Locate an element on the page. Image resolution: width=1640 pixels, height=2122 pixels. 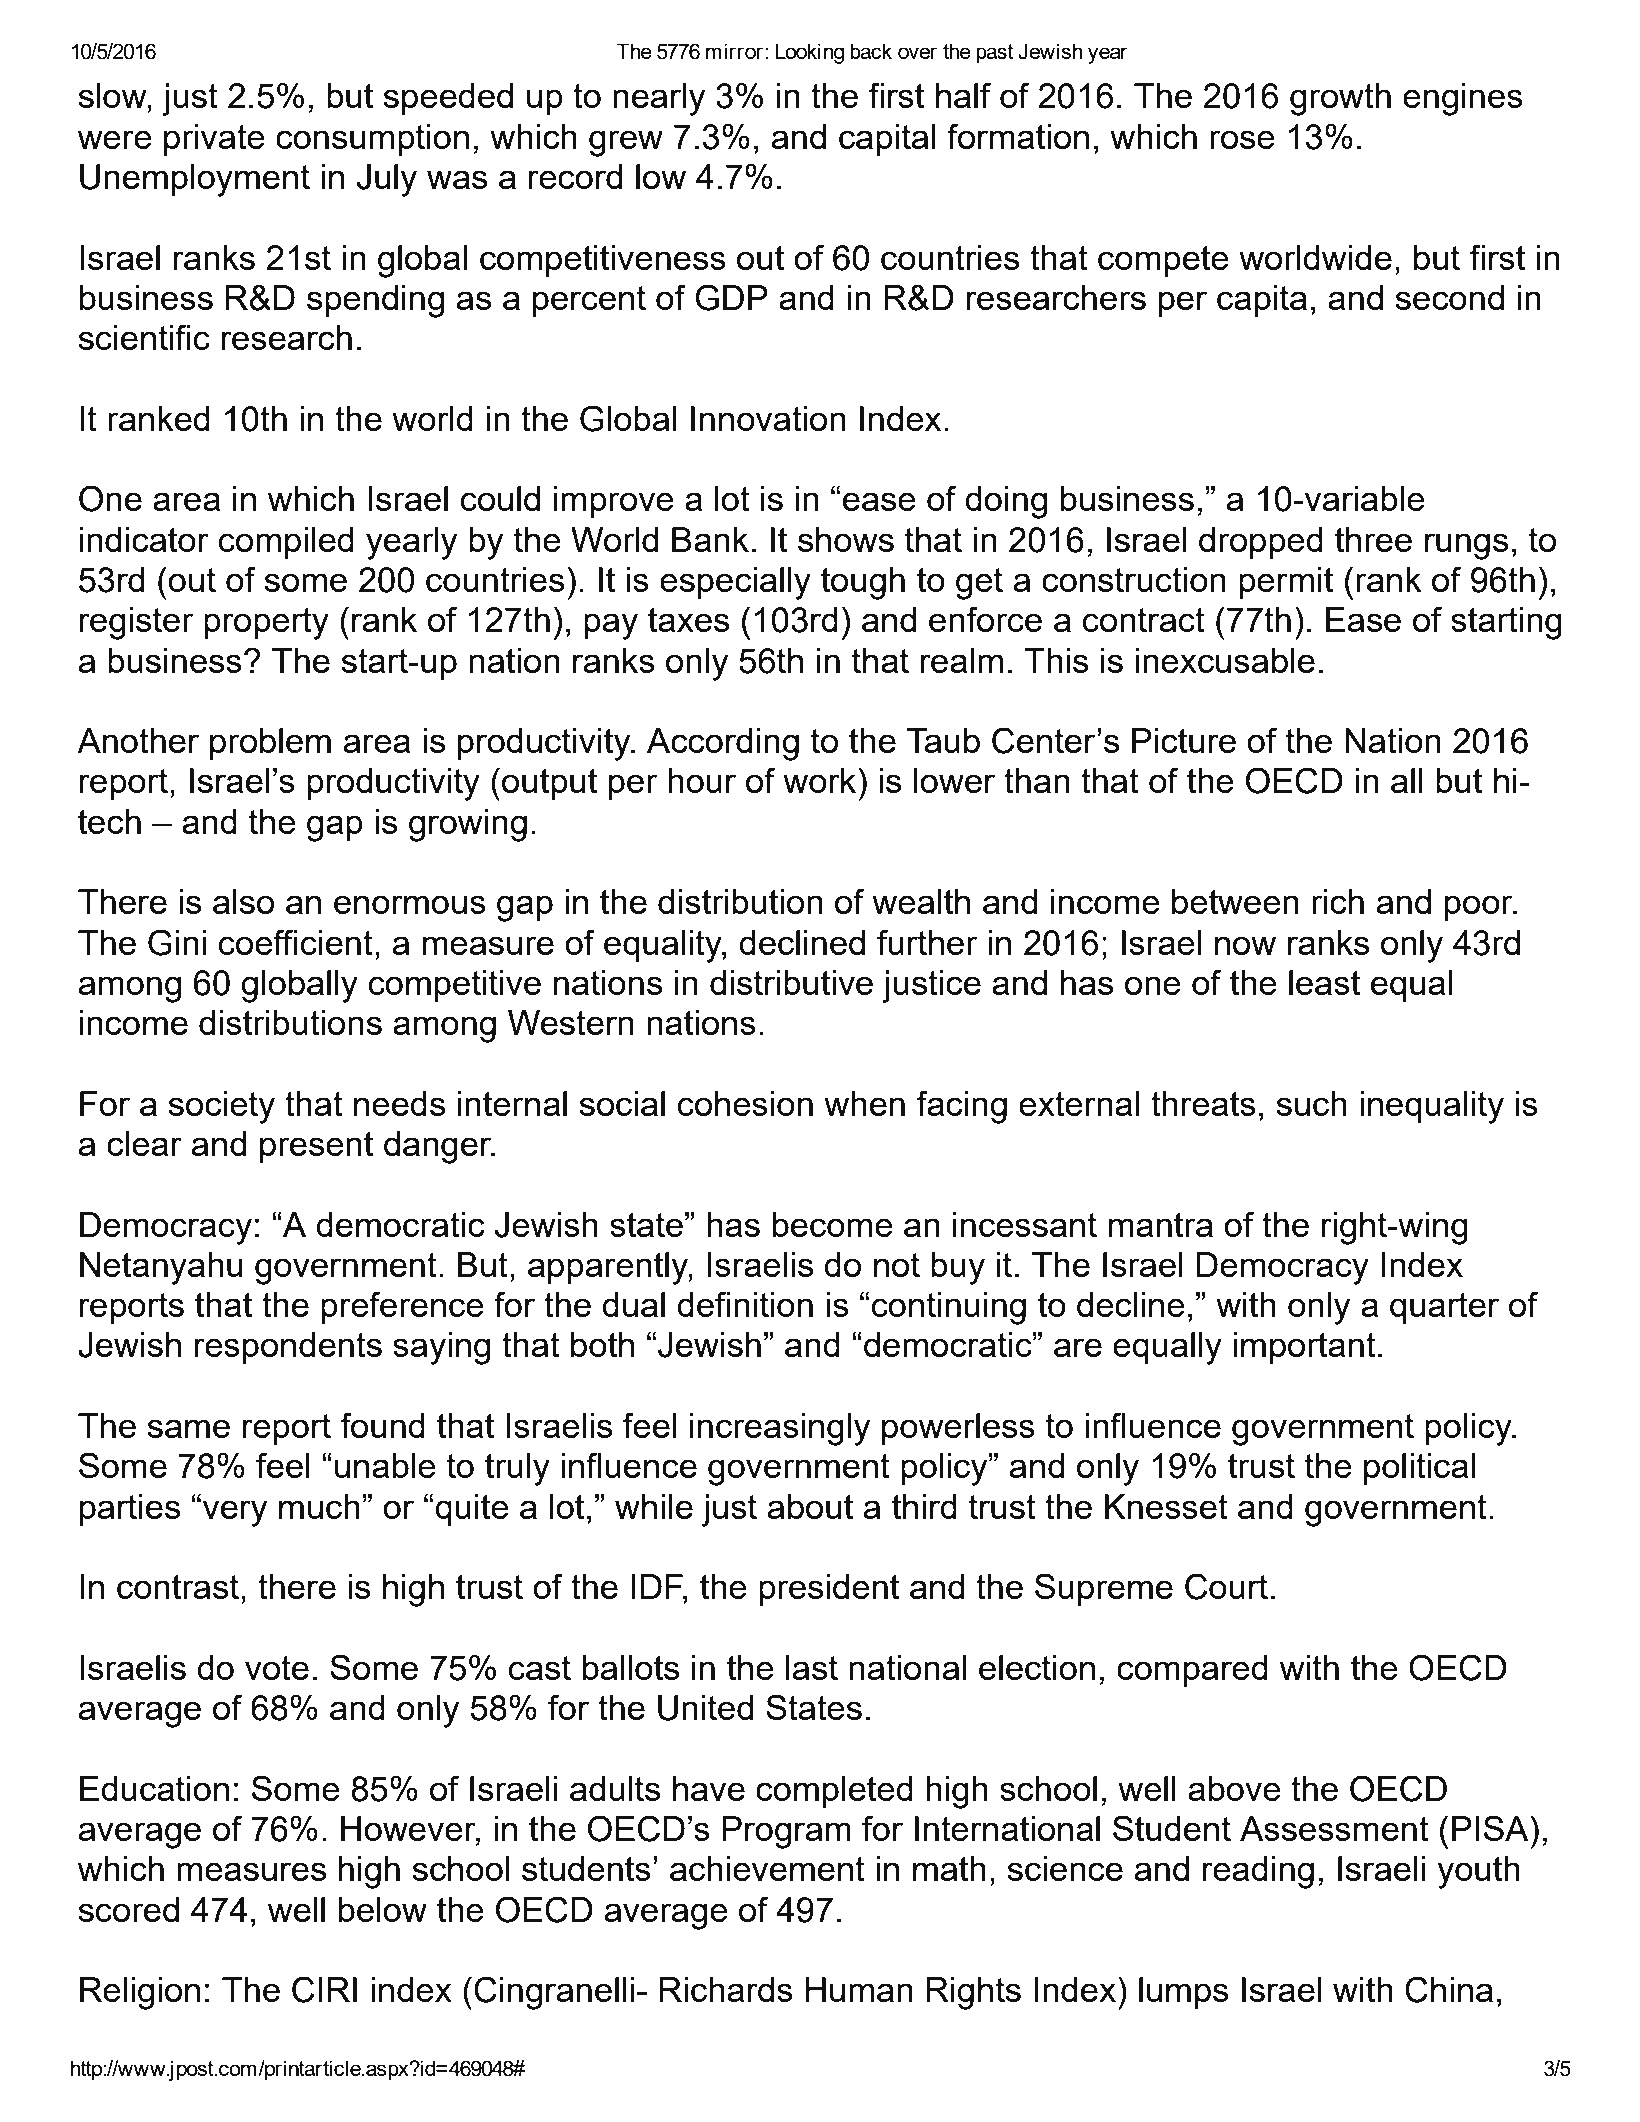
Human is located at coordinates (859, 1989).
